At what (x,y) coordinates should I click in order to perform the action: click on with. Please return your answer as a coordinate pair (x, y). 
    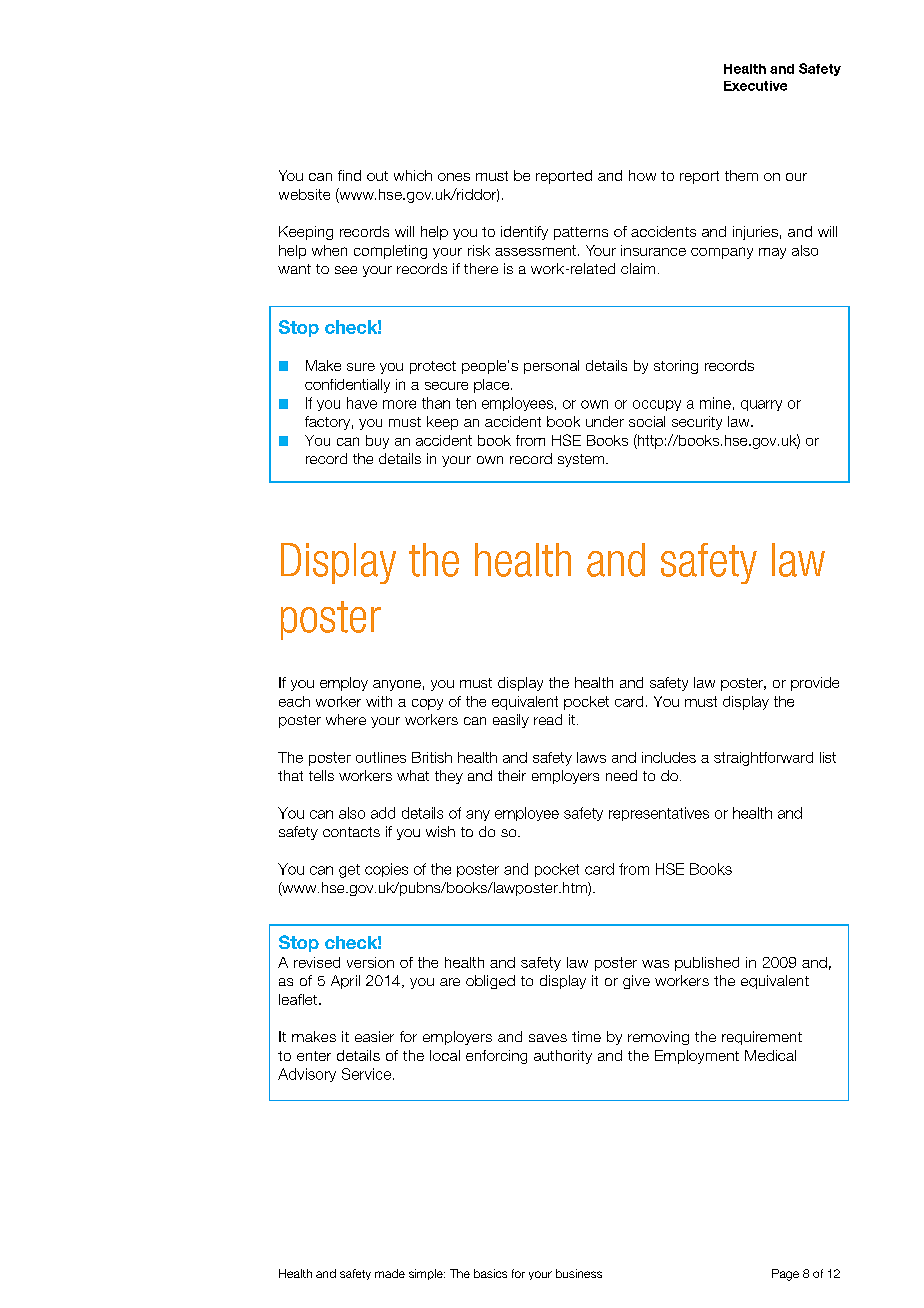
    Looking at the image, I should click on (379, 701).
